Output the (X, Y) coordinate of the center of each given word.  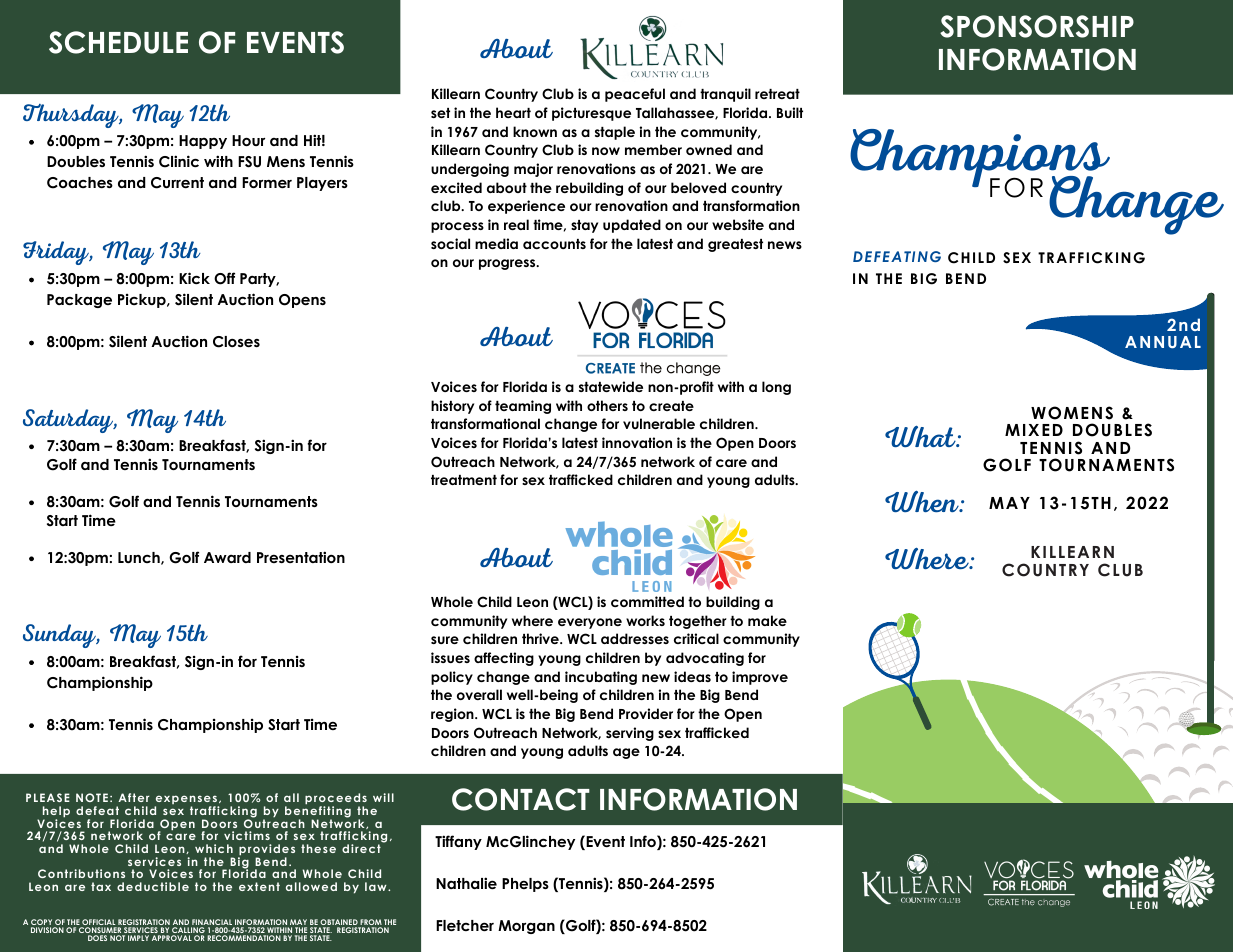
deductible (153, 886)
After (133, 797)
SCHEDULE (118, 42)
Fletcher (465, 925)
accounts (554, 244)
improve (760, 678)
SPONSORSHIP (1037, 26)
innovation (637, 442)
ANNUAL (1163, 342)
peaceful (635, 95)
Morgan (526, 927)
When (923, 501)
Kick (194, 278)
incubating (601, 678)
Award (227, 557)
